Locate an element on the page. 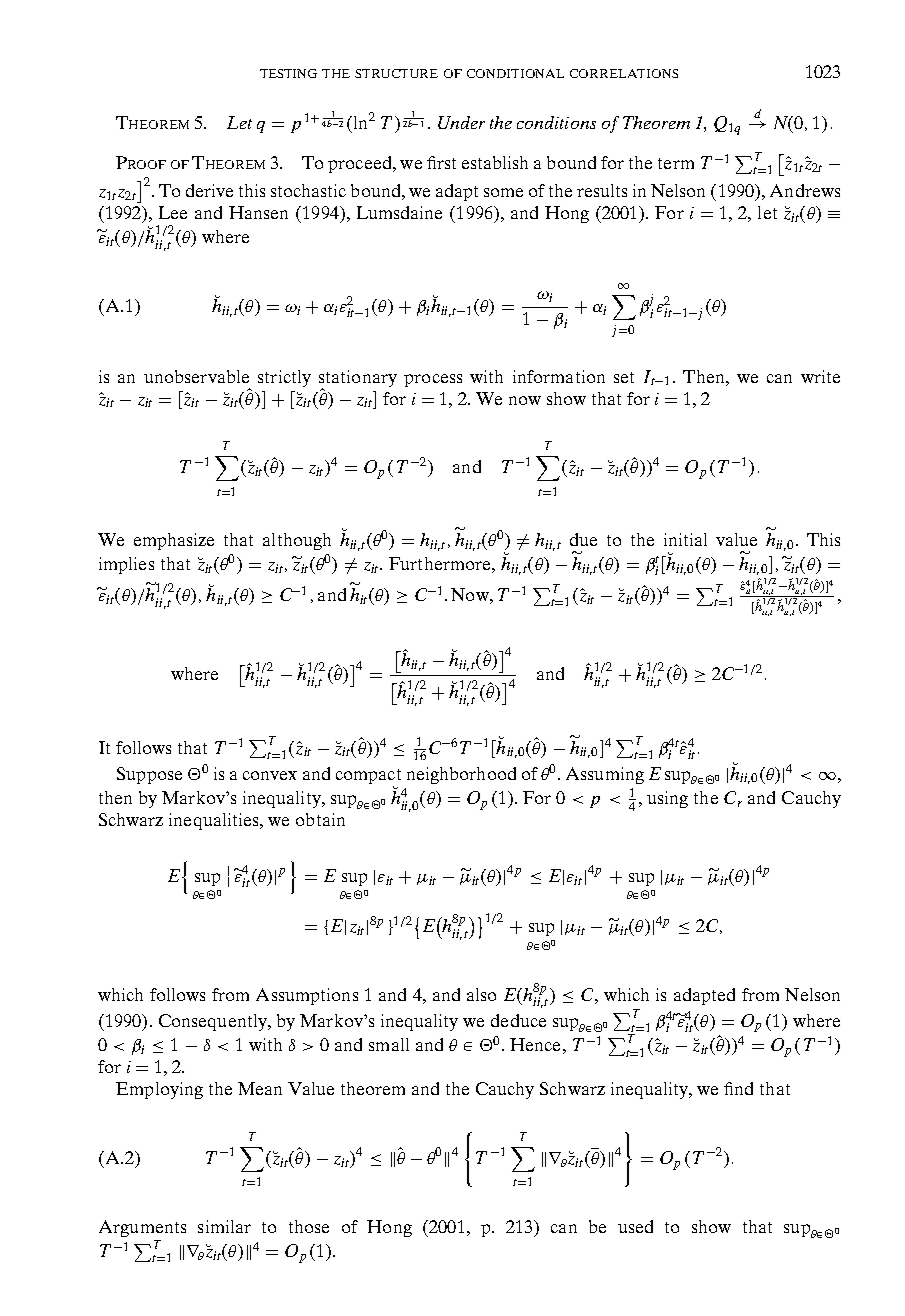 Image resolution: width=905 pixels, height=1316 pixels. initial is located at coordinates (685, 539).
